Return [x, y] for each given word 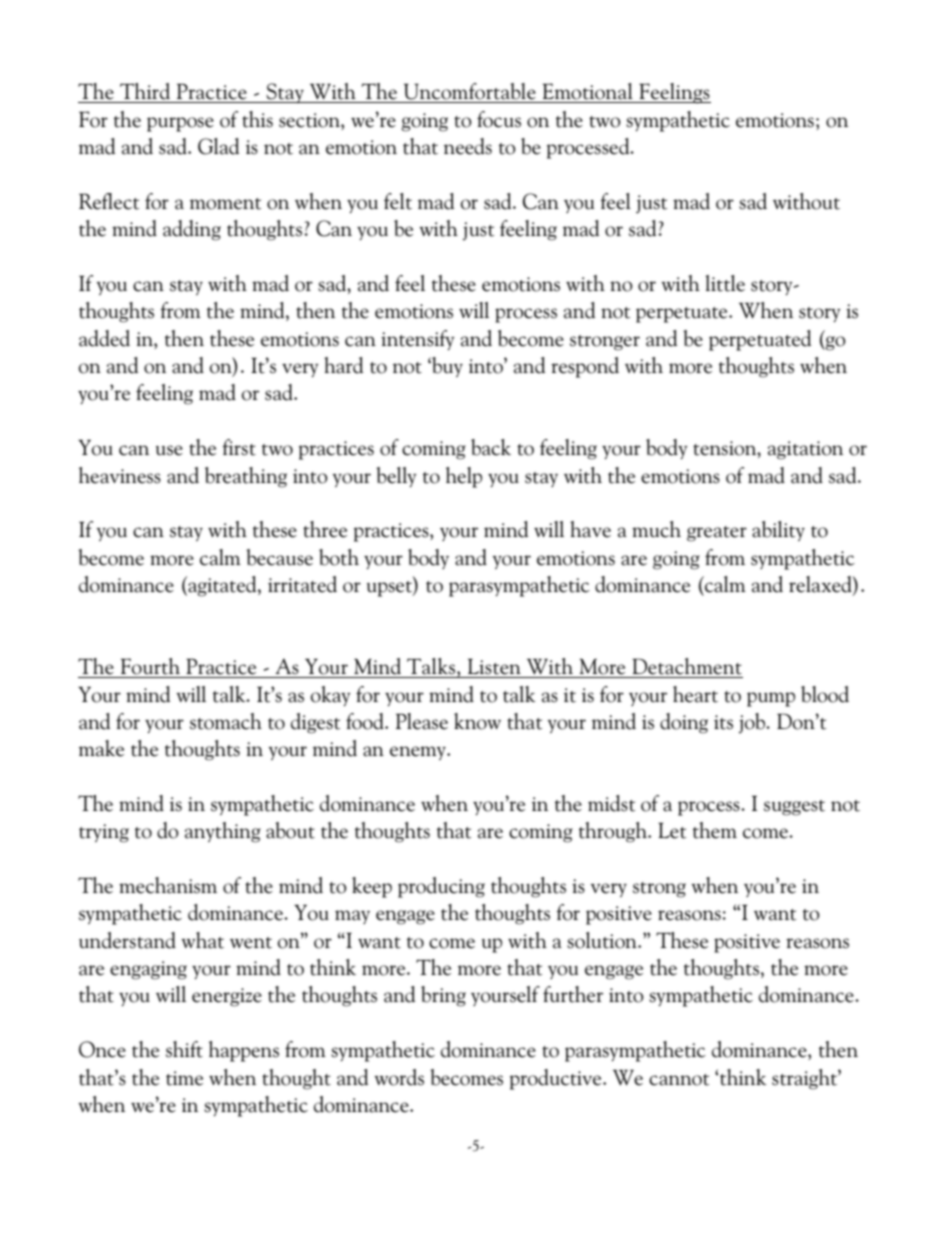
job [753, 723]
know [477, 721]
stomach [226, 721]
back [491, 447]
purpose [180, 124]
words [399, 1077]
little [725, 283]
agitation [805, 450]
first [239, 447]
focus [499, 119]
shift [184, 1049]
